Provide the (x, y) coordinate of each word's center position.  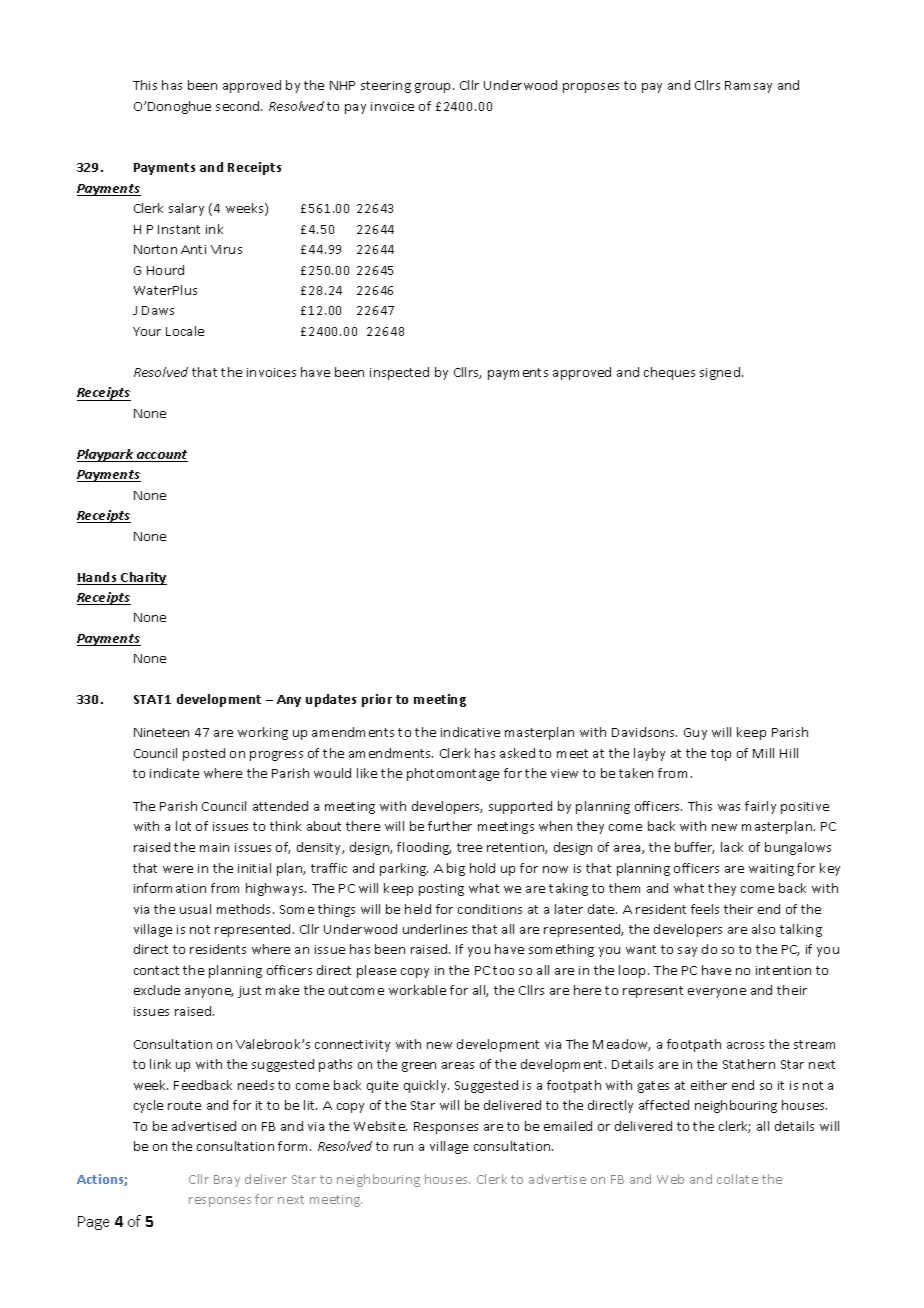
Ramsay (748, 87)
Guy (695, 734)
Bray (227, 1181)
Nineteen (161, 732)
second (239, 106)
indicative (470, 732)
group (434, 88)
